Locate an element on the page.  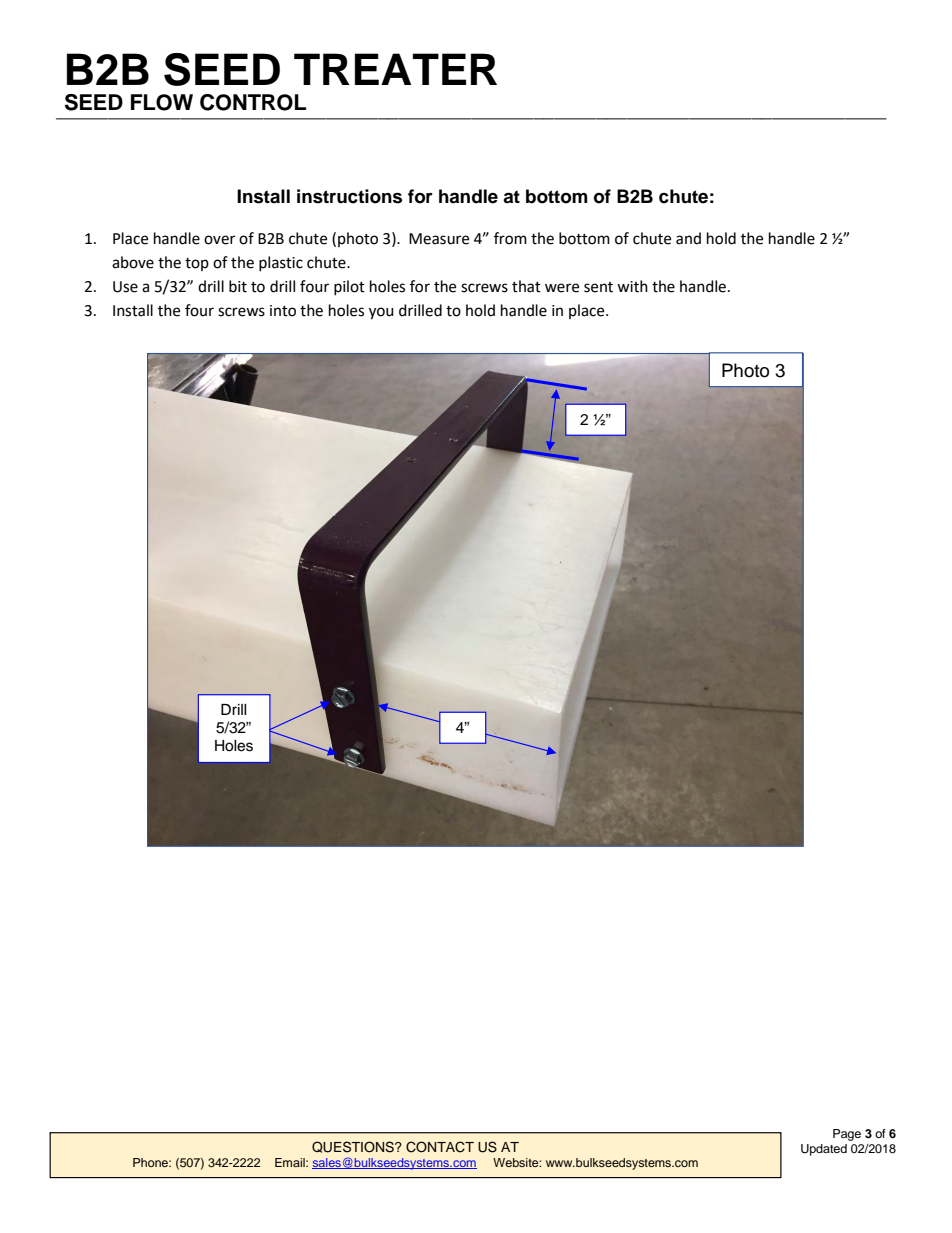
CONTACT is located at coordinates (440, 1147).
